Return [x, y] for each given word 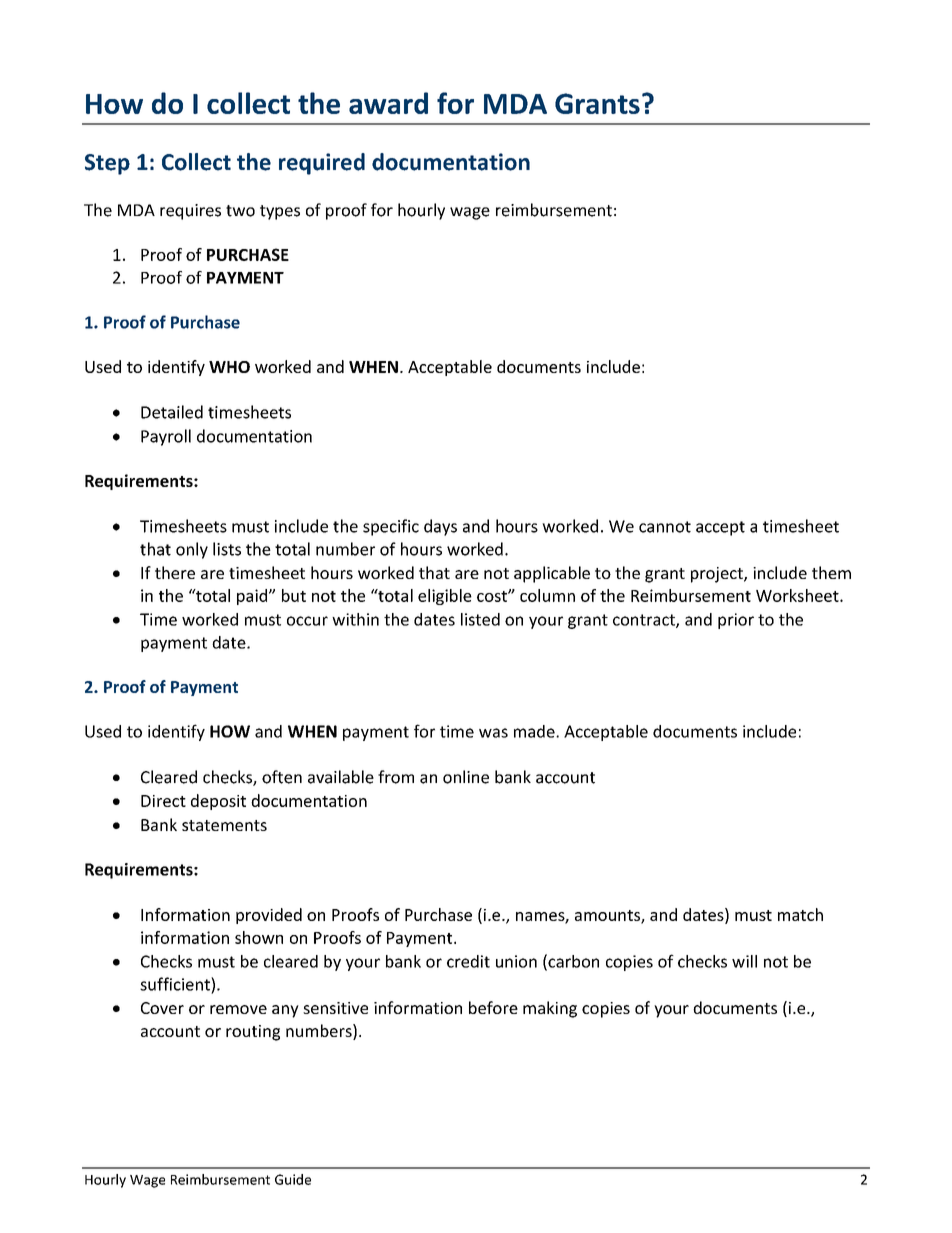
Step [107, 164]
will [744, 961]
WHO [229, 367]
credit [468, 961]
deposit [218, 802]
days [440, 527]
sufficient [176, 984]
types [280, 212]
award [388, 103]
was [493, 733]
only [192, 550]
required [322, 164]
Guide [293, 1179]
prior [736, 621]
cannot [665, 527]
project [718, 575]
